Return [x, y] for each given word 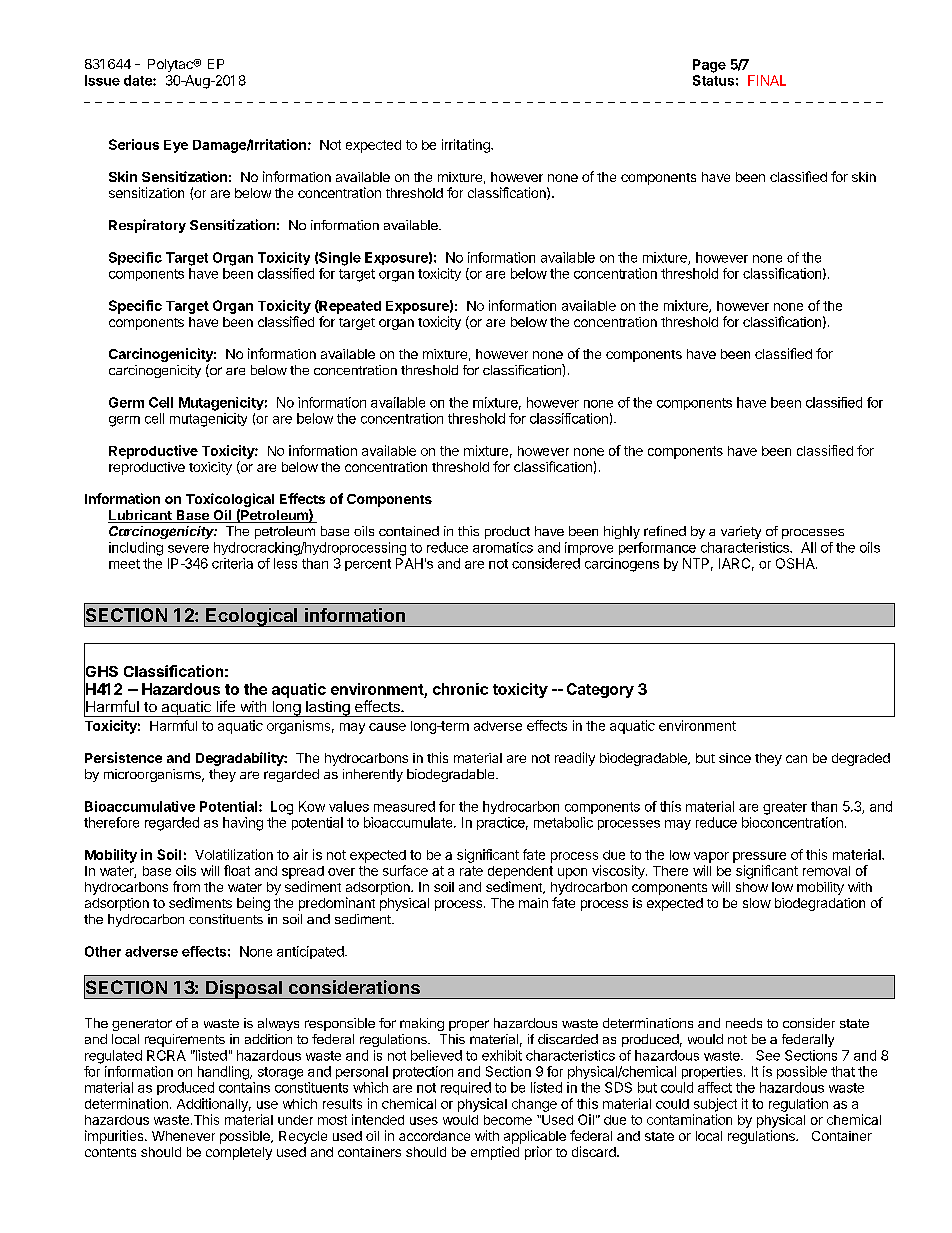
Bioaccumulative [140, 806]
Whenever [183, 1136]
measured [404, 806]
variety [741, 532]
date [139, 80]
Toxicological [230, 501]
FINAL [767, 80]
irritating [467, 146]
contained [409, 531]
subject [715, 1105]
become [508, 1120]
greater [785, 808]
